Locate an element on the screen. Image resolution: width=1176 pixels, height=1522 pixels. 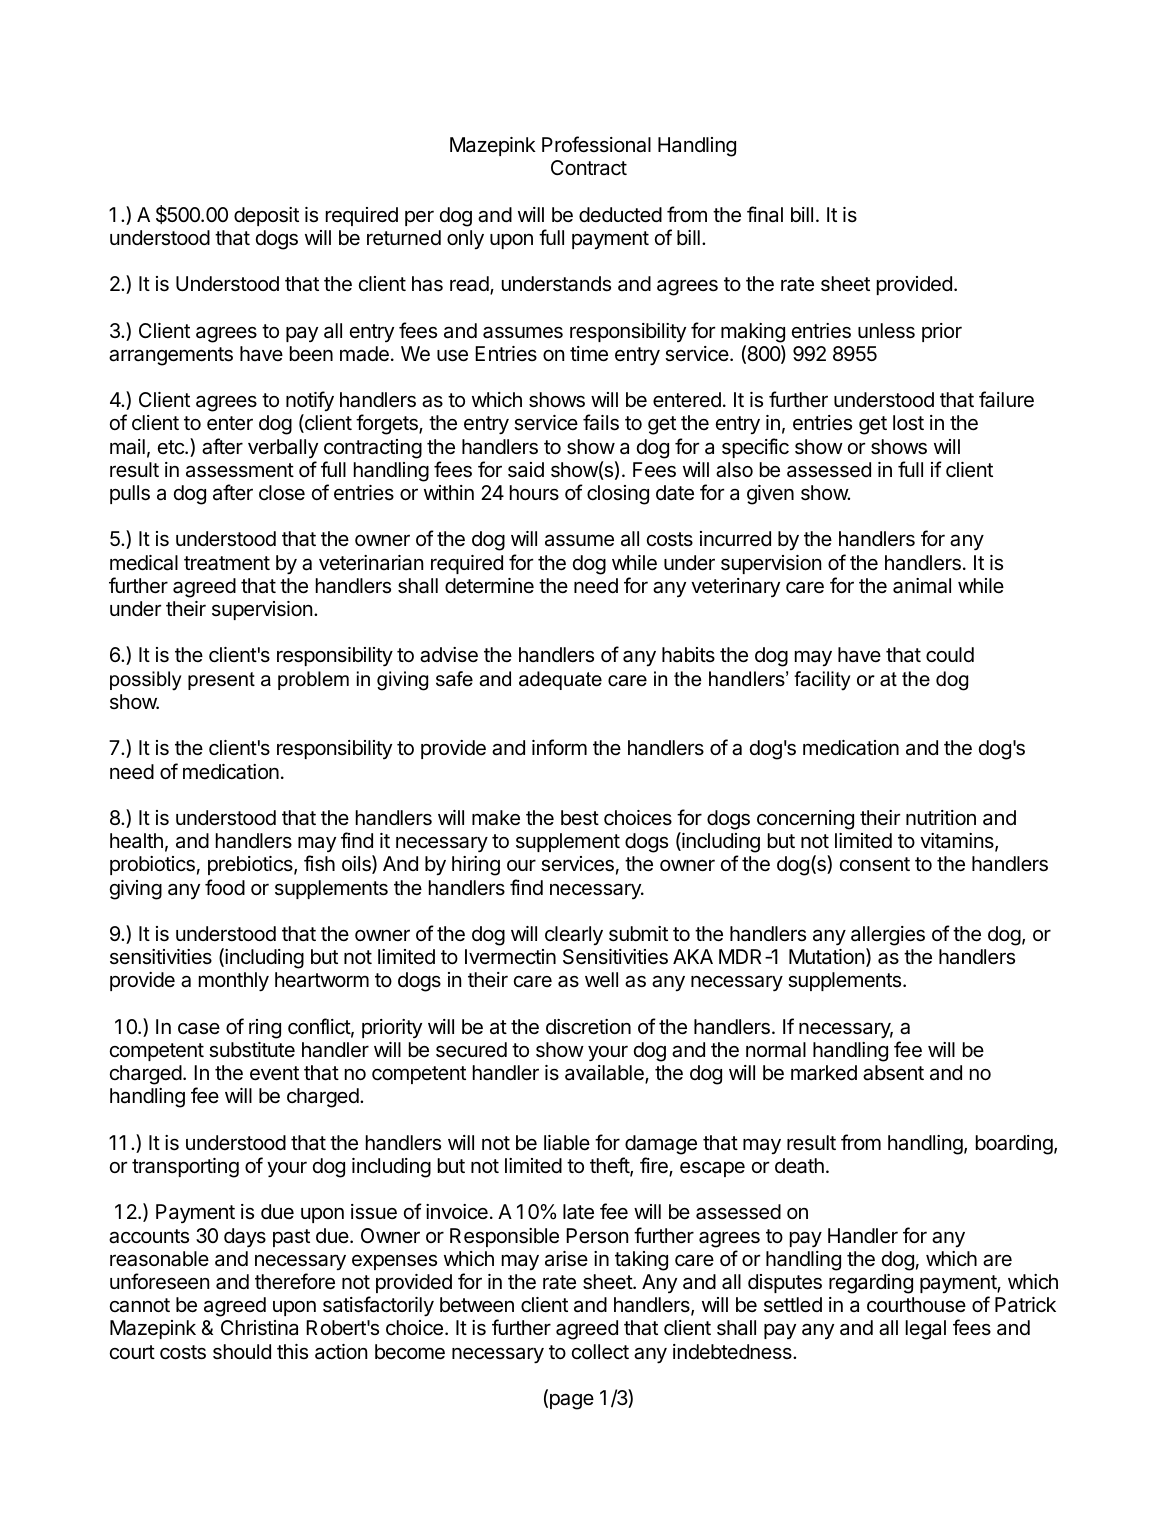
final is located at coordinates (765, 214).
